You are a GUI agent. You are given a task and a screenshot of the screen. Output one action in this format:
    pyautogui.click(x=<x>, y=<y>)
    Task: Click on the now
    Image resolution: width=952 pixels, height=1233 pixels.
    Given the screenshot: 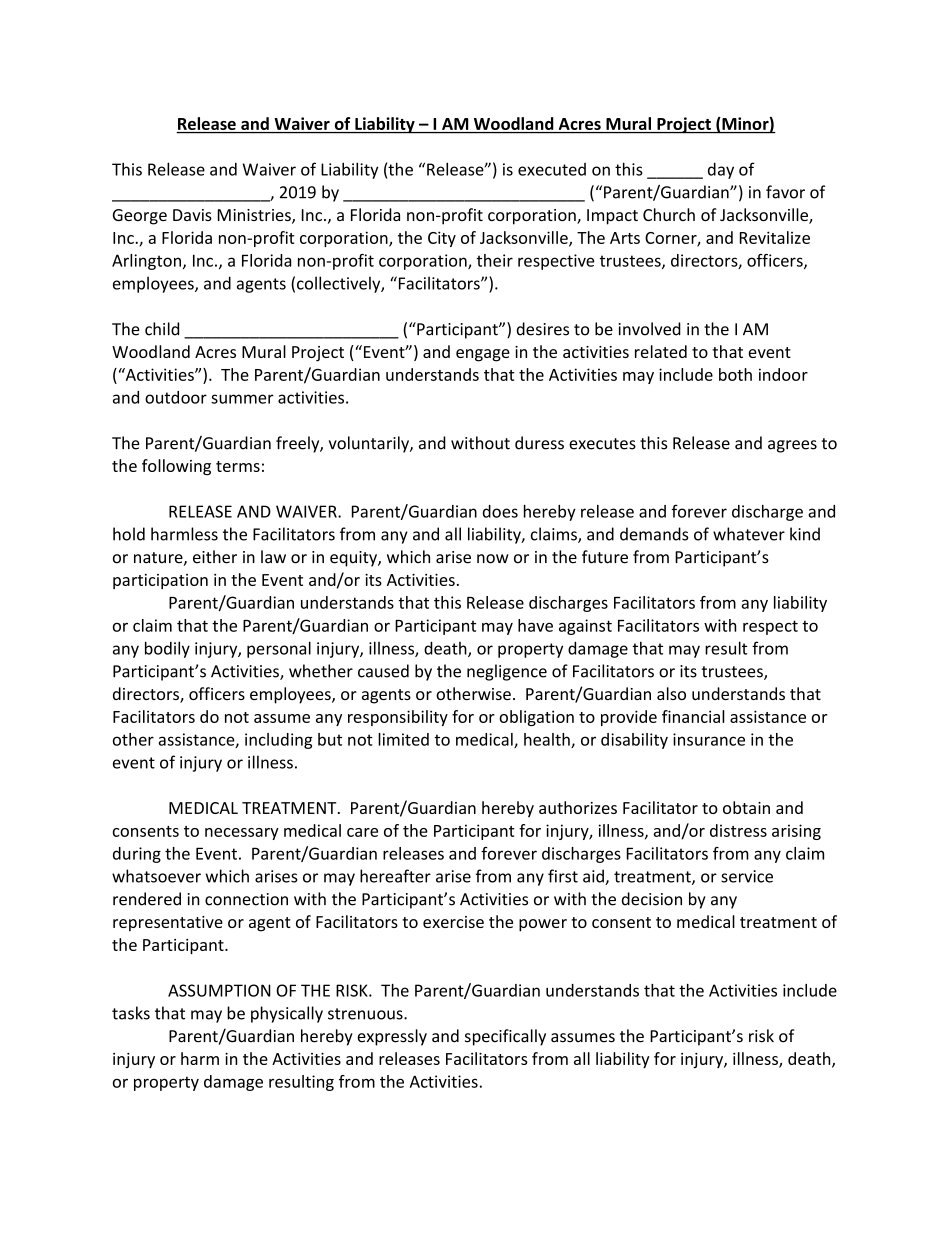 What is the action you would take?
    pyautogui.click(x=493, y=559)
